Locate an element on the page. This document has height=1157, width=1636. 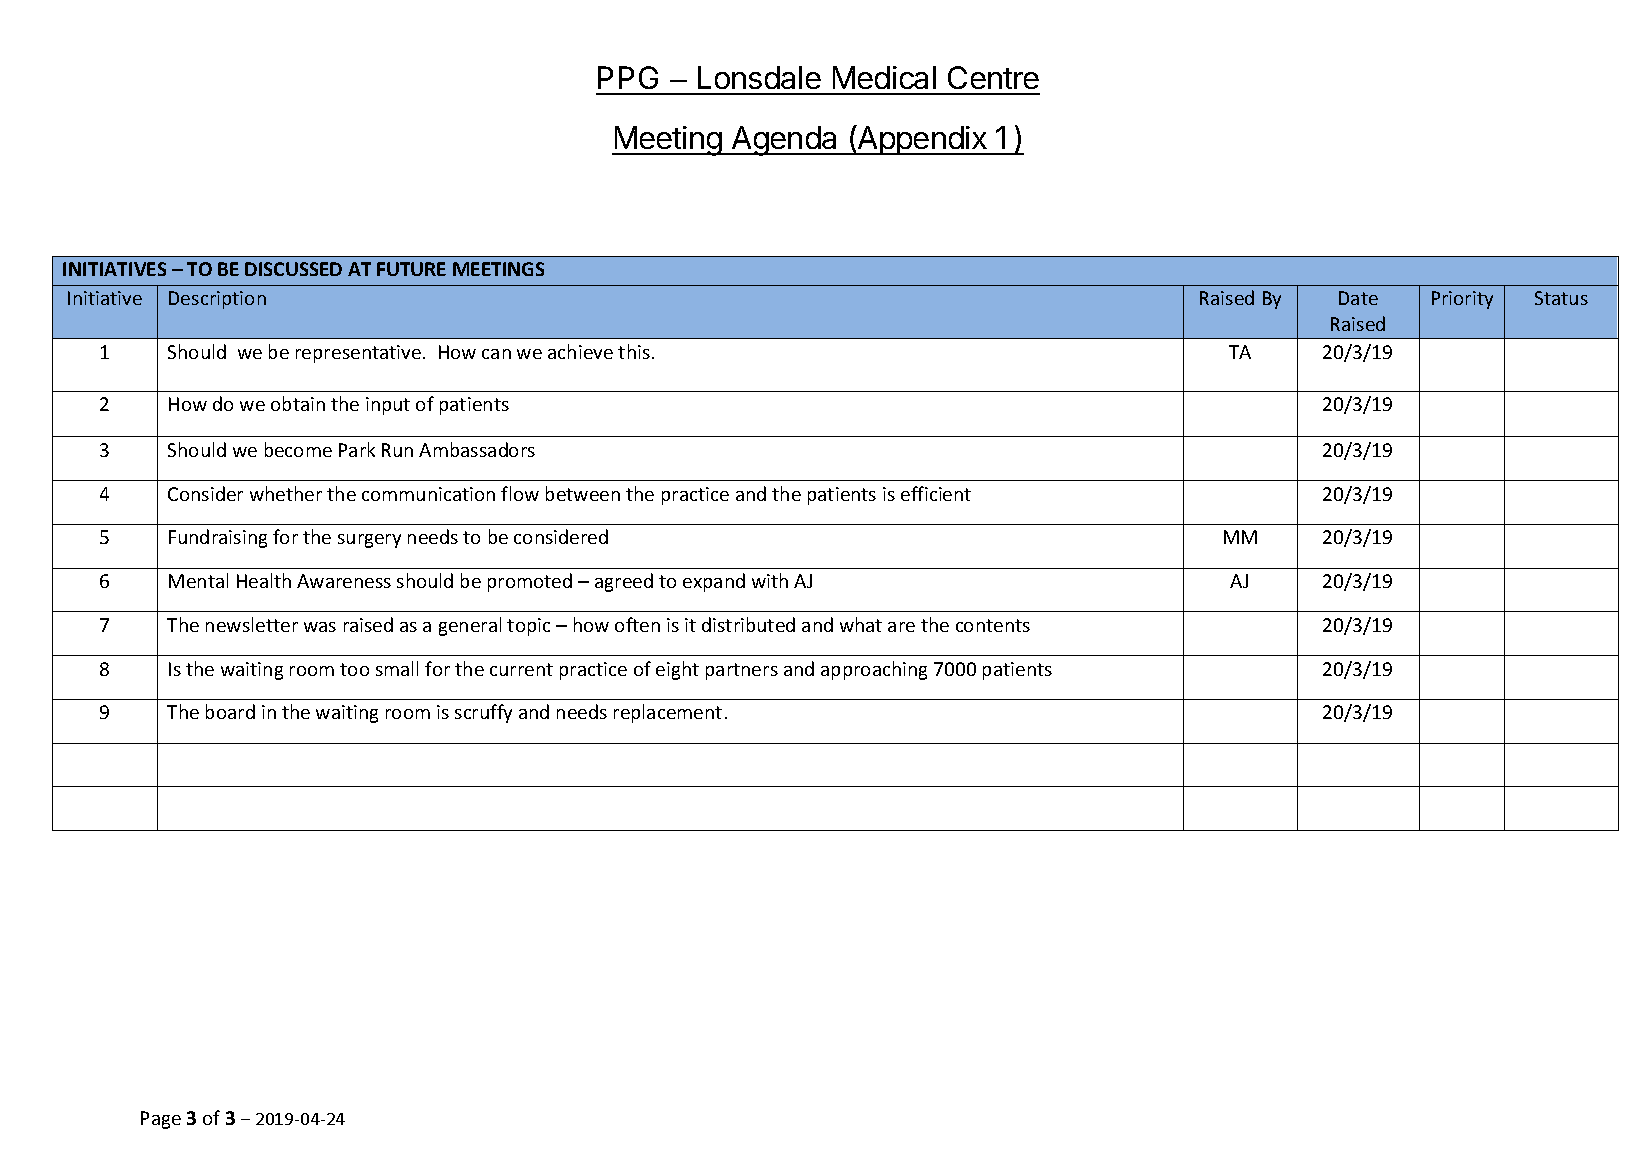
replacement is located at coordinates (668, 713).
